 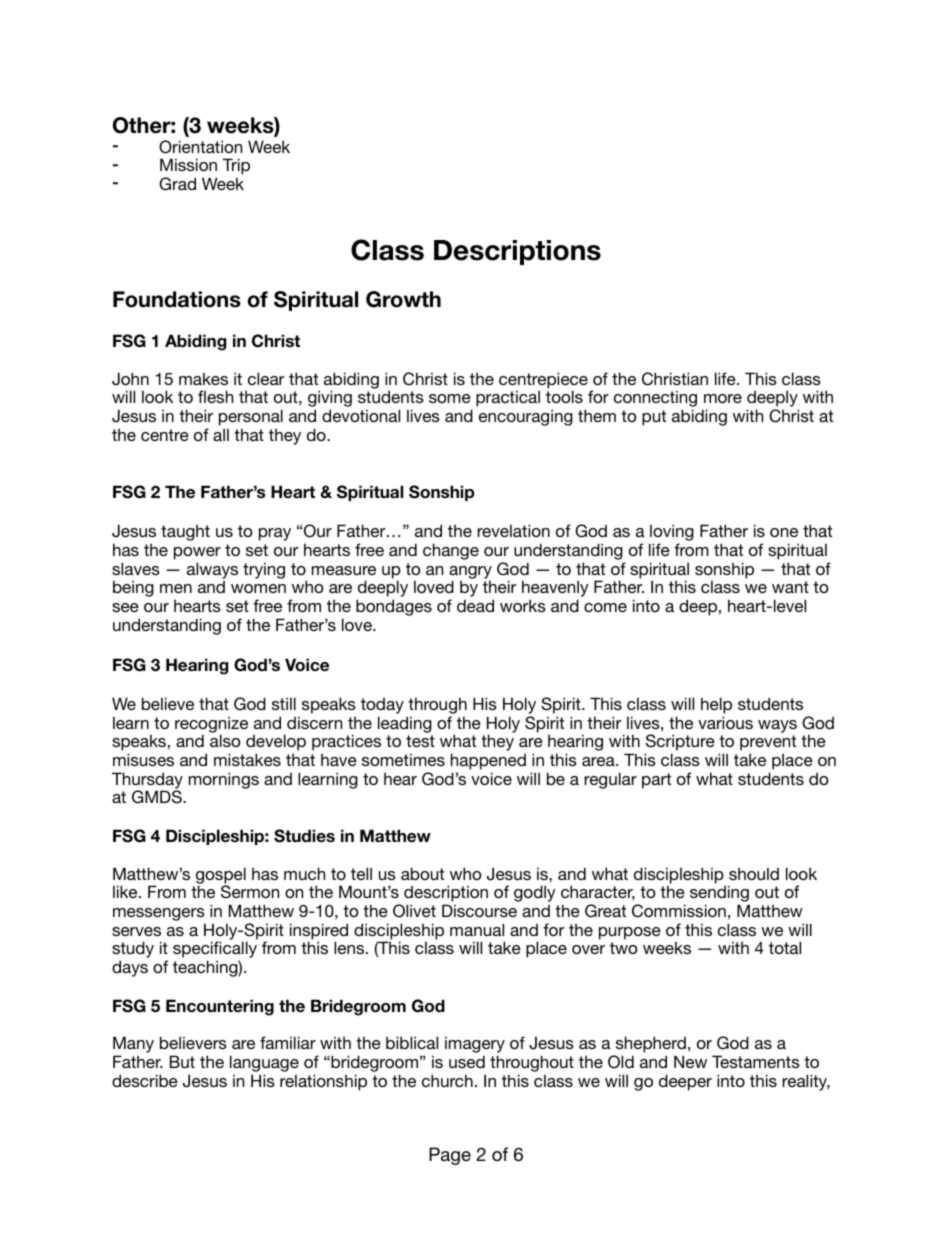 What do you see at coordinates (224, 780) in the screenshot?
I see `mornings` at bounding box center [224, 780].
